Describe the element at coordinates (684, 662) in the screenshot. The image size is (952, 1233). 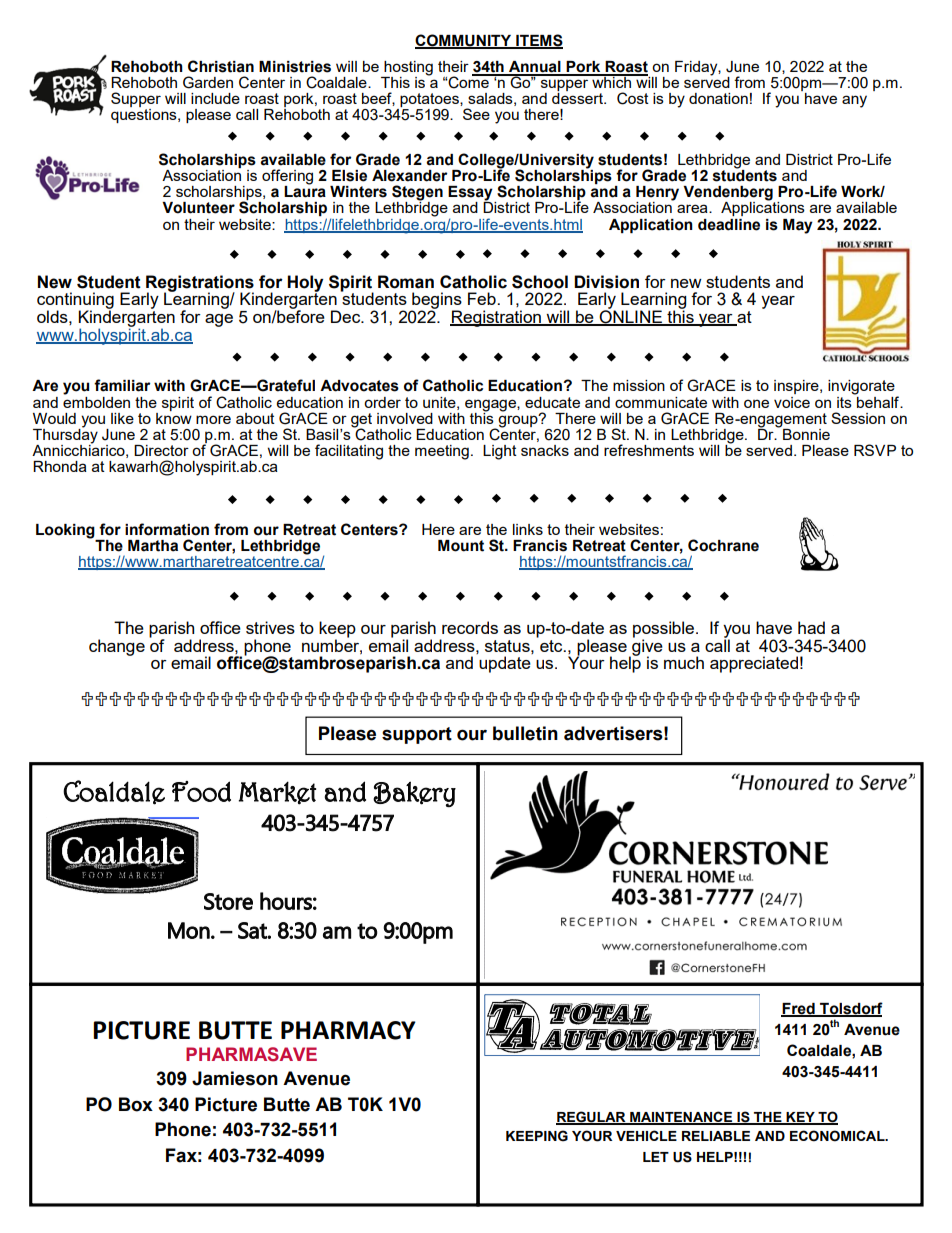
I see `much` at that location.
